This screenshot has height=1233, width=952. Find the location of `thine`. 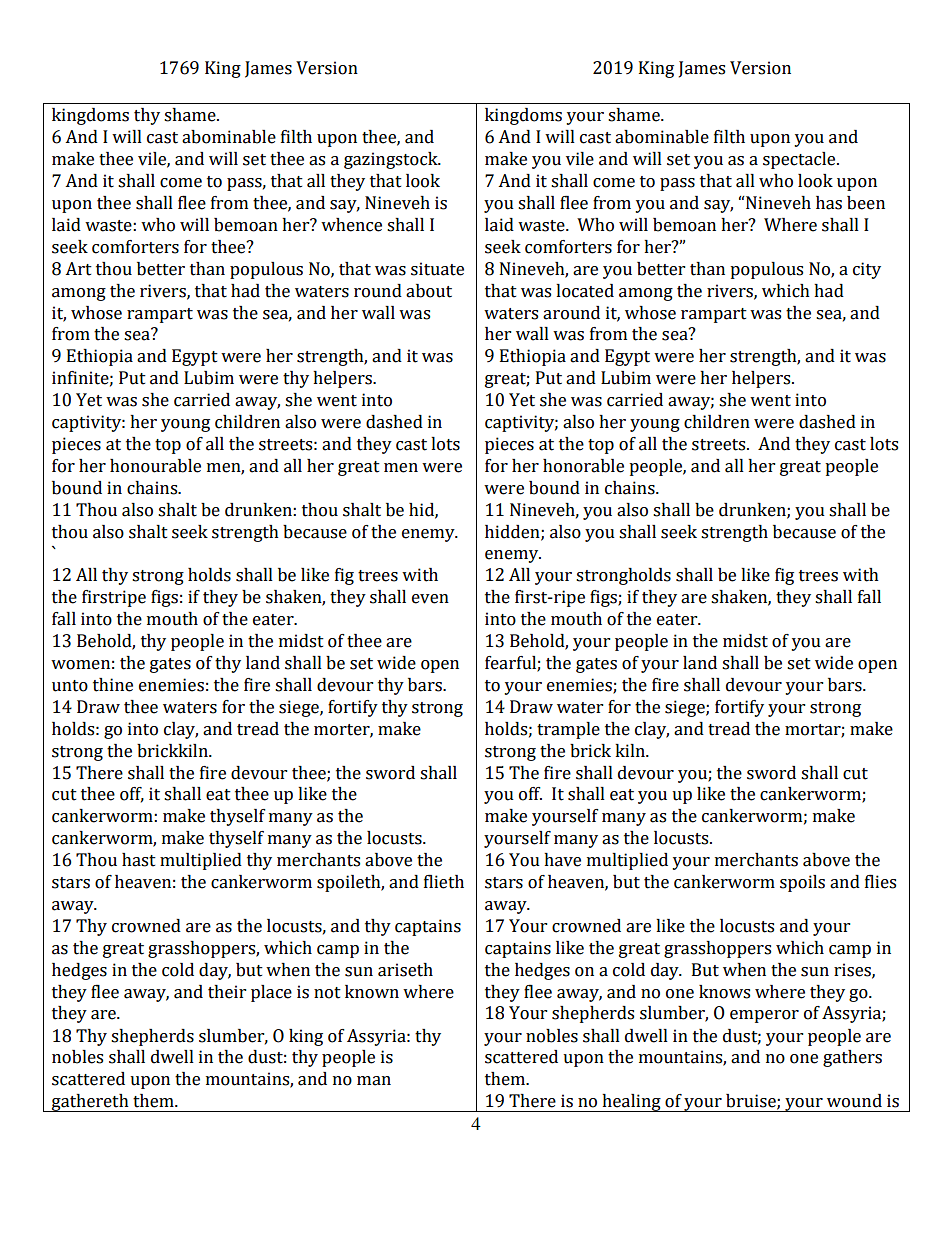

thine is located at coordinates (113, 685).
